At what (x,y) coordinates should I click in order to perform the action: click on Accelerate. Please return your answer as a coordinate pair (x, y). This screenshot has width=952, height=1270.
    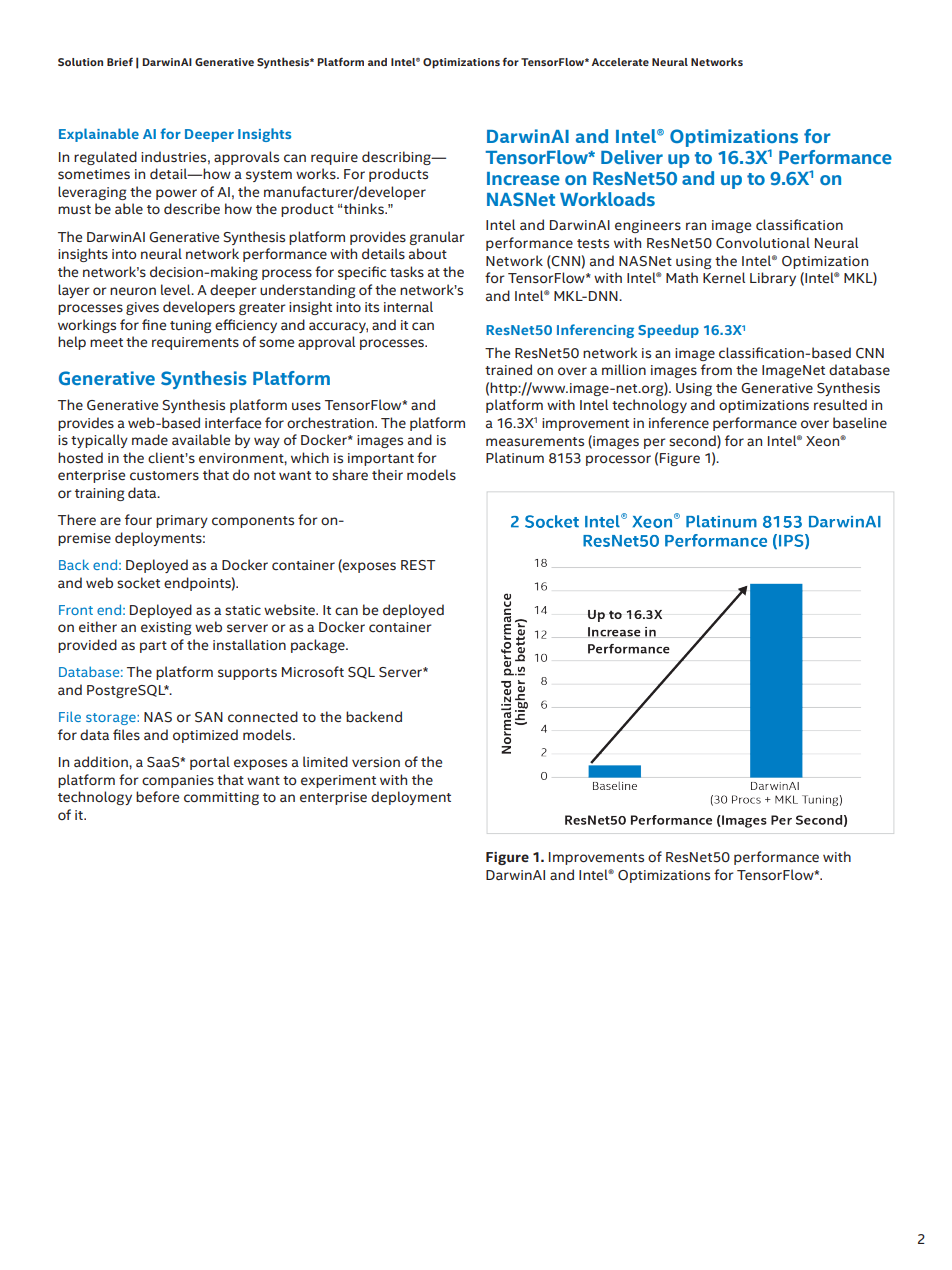
    Looking at the image, I should click on (620, 62).
